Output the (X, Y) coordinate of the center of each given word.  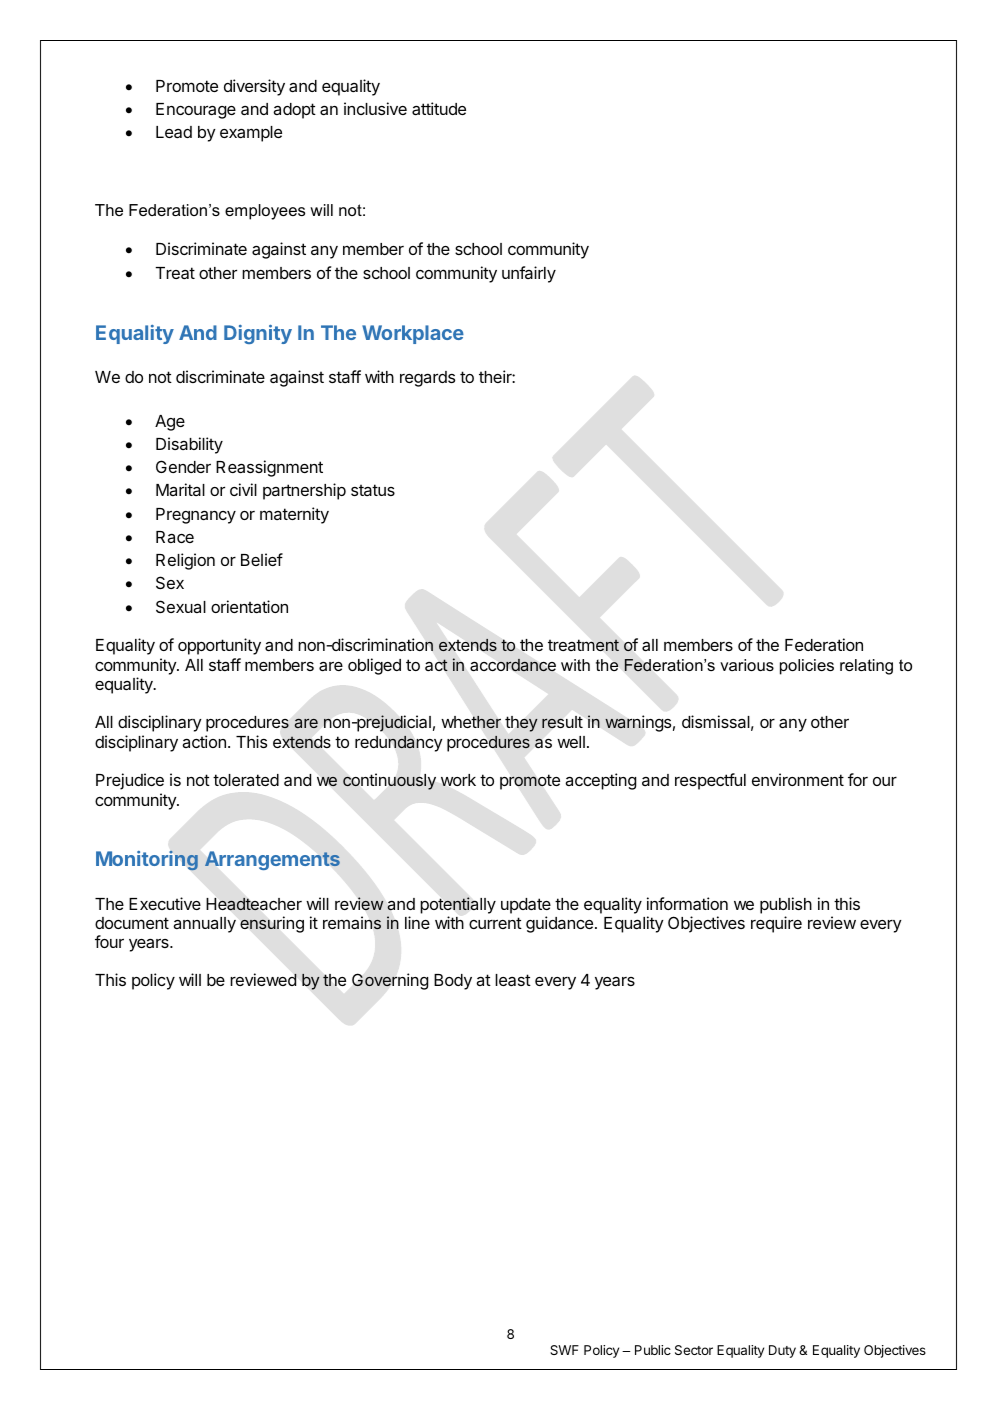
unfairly (529, 274)
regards (427, 379)
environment (798, 779)
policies (807, 667)
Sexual (181, 606)
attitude (439, 108)
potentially (458, 905)
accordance (513, 665)
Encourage (196, 111)
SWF (564, 1350)
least (513, 980)
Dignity (258, 334)
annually (204, 925)
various (747, 665)
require (776, 924)
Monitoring (147, 860)
